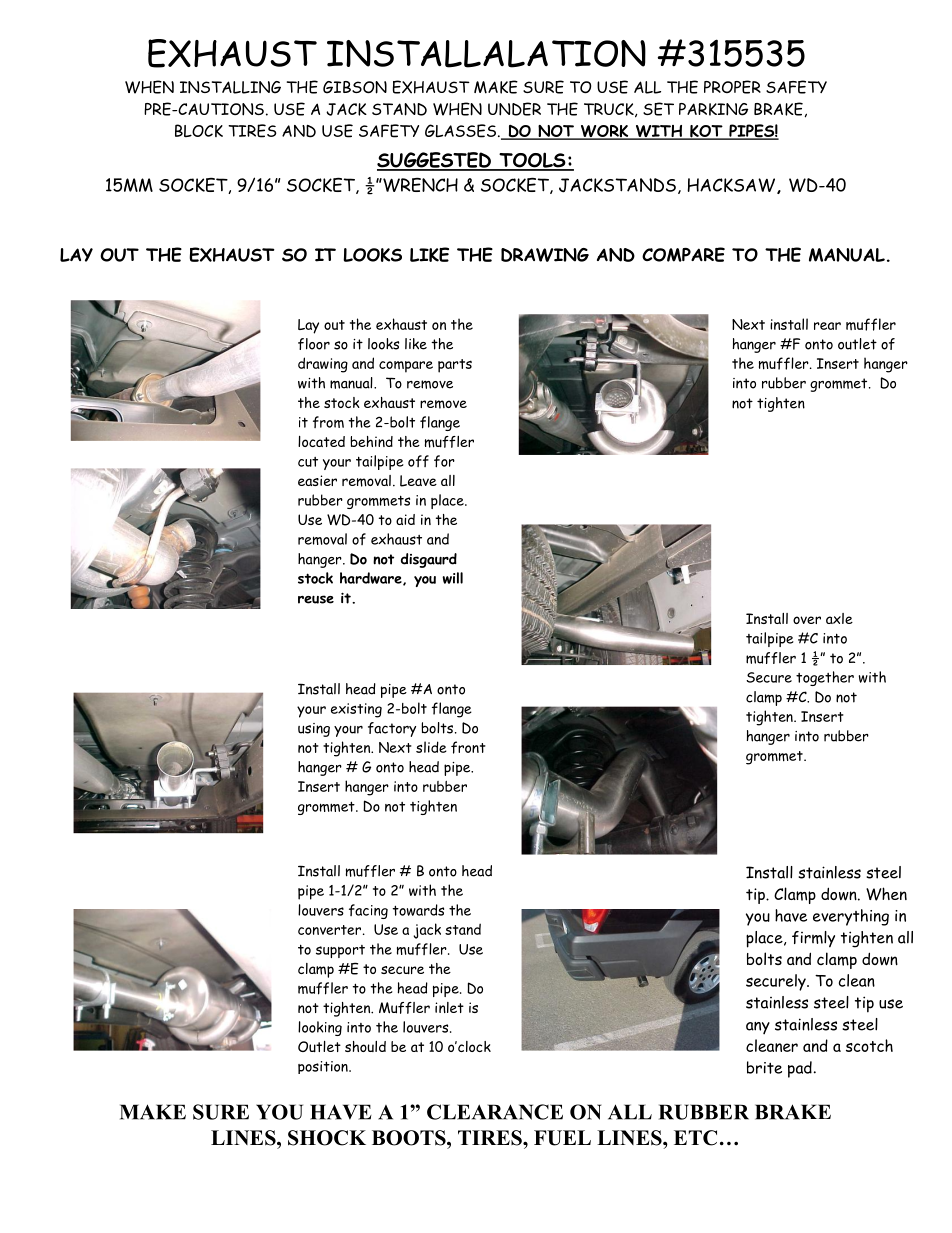 The image size is (952, 1233). Describe the element at coordinates (444, 461) in the page. I see `for` at that location.
